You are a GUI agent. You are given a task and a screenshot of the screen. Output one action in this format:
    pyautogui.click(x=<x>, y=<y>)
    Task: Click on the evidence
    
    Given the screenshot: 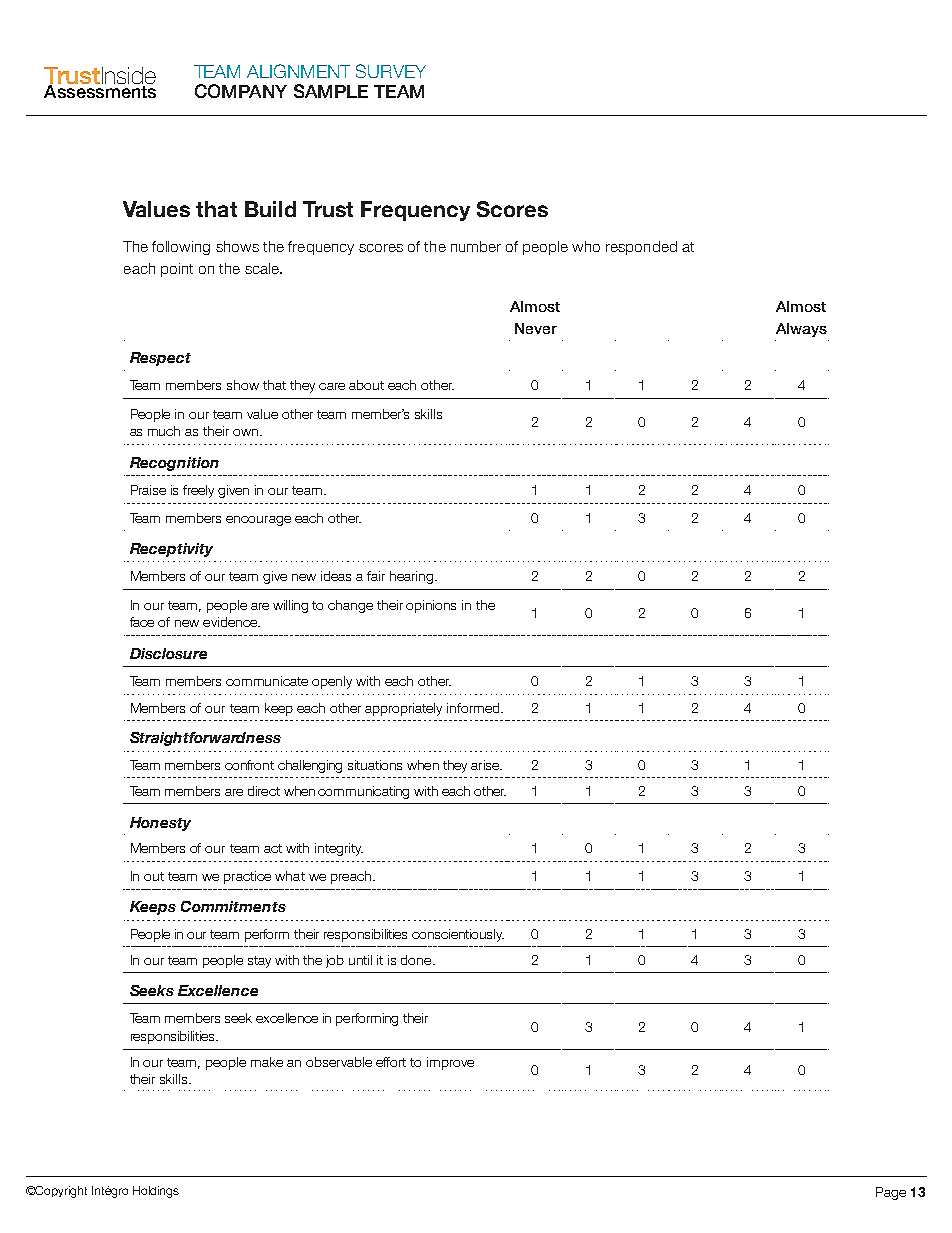 What is the action you would take?
    pyautogui.click(x=231, y=622)
